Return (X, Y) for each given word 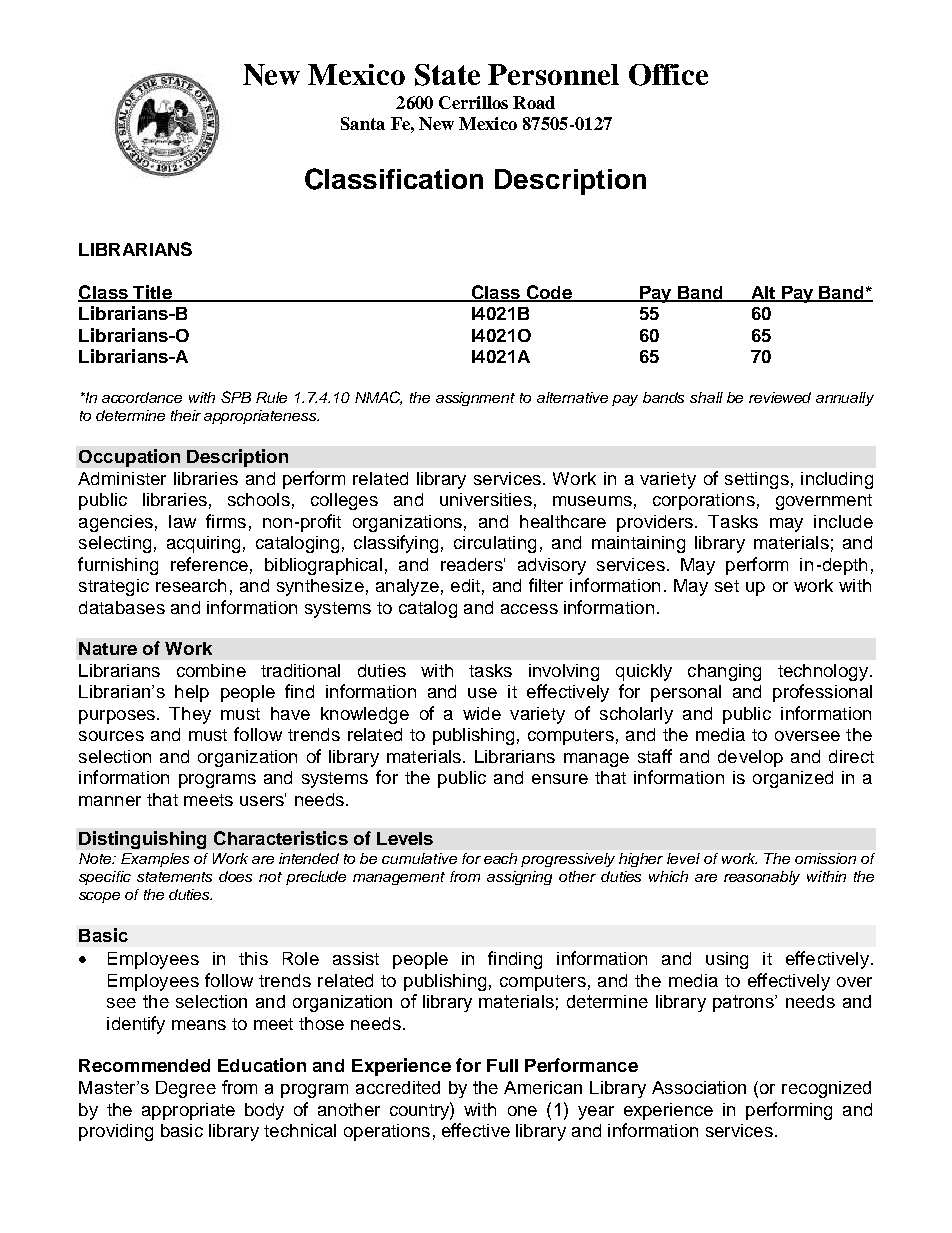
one (522, 1111)
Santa (363, 123)
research (191, 585)
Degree (186, 1089)
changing (724, 672)
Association (699, 1087)
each (500, 858)
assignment (475, 399)
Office (668, 75)
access (529, 609)
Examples (155, 860)
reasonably (762, 878)
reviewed (780, 397)
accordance (142, 397)
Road (534, 102)
